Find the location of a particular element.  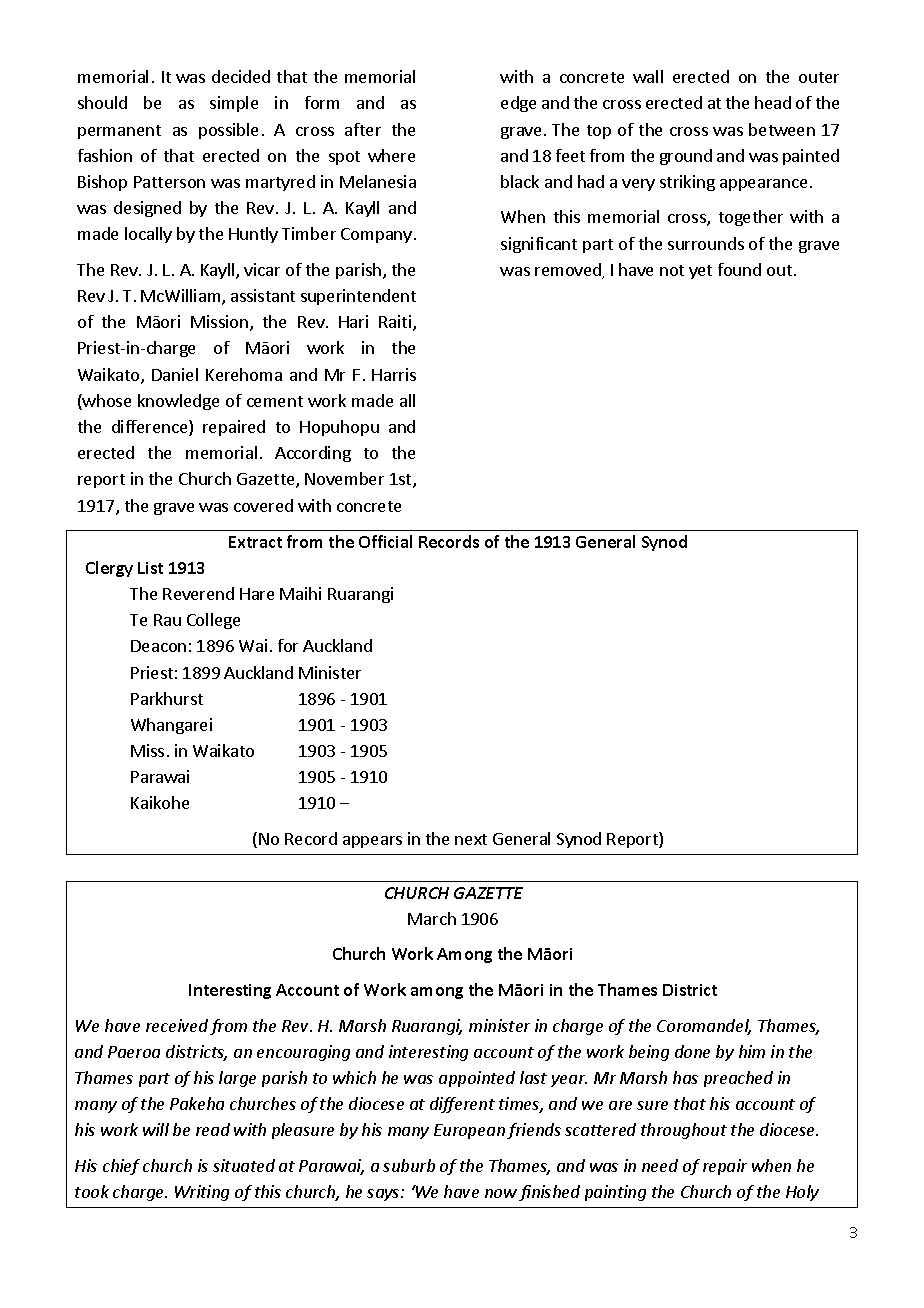

where is located at coordinates (391, 155).
